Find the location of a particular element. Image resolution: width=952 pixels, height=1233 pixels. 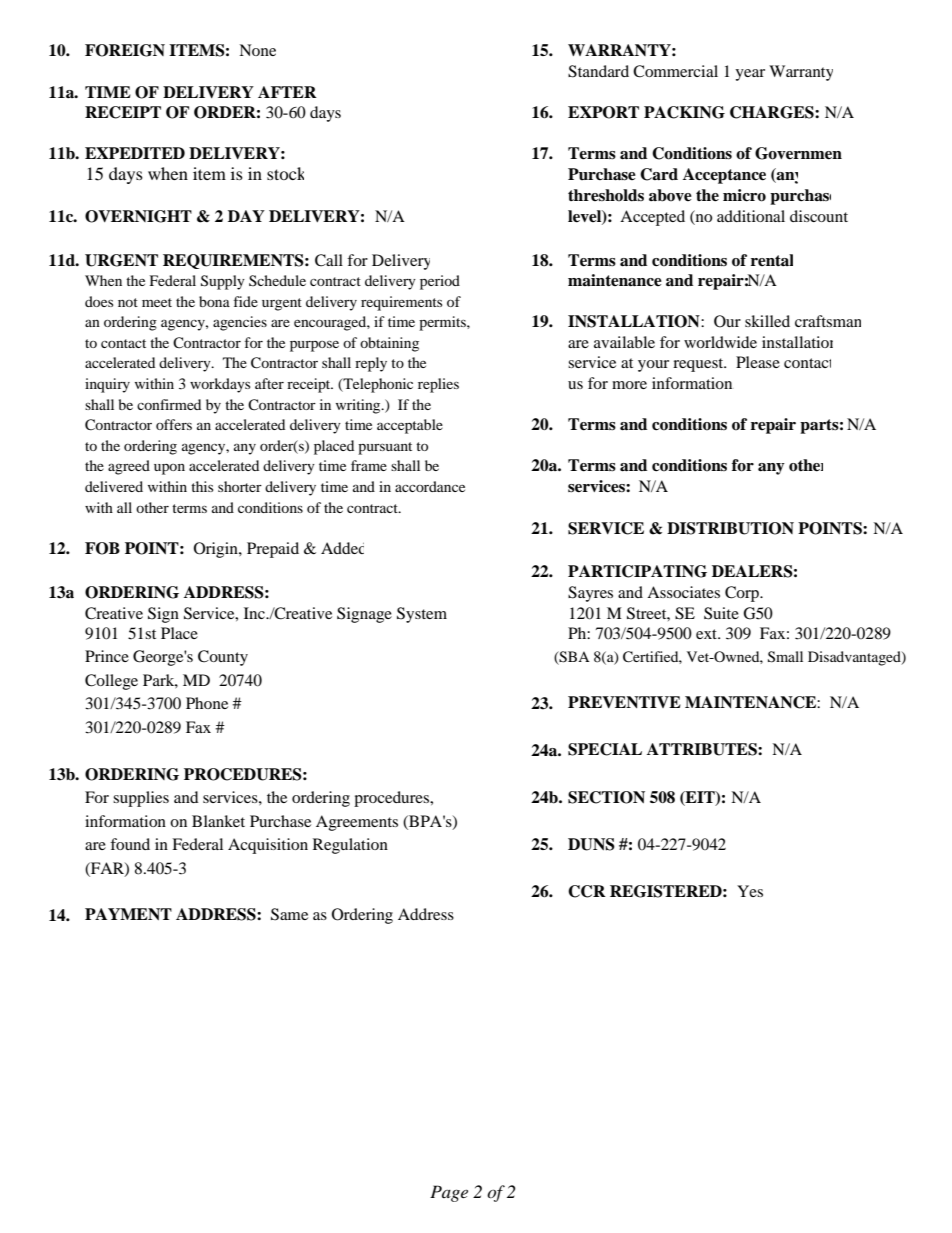

System is located at coordinates (422, 615).
